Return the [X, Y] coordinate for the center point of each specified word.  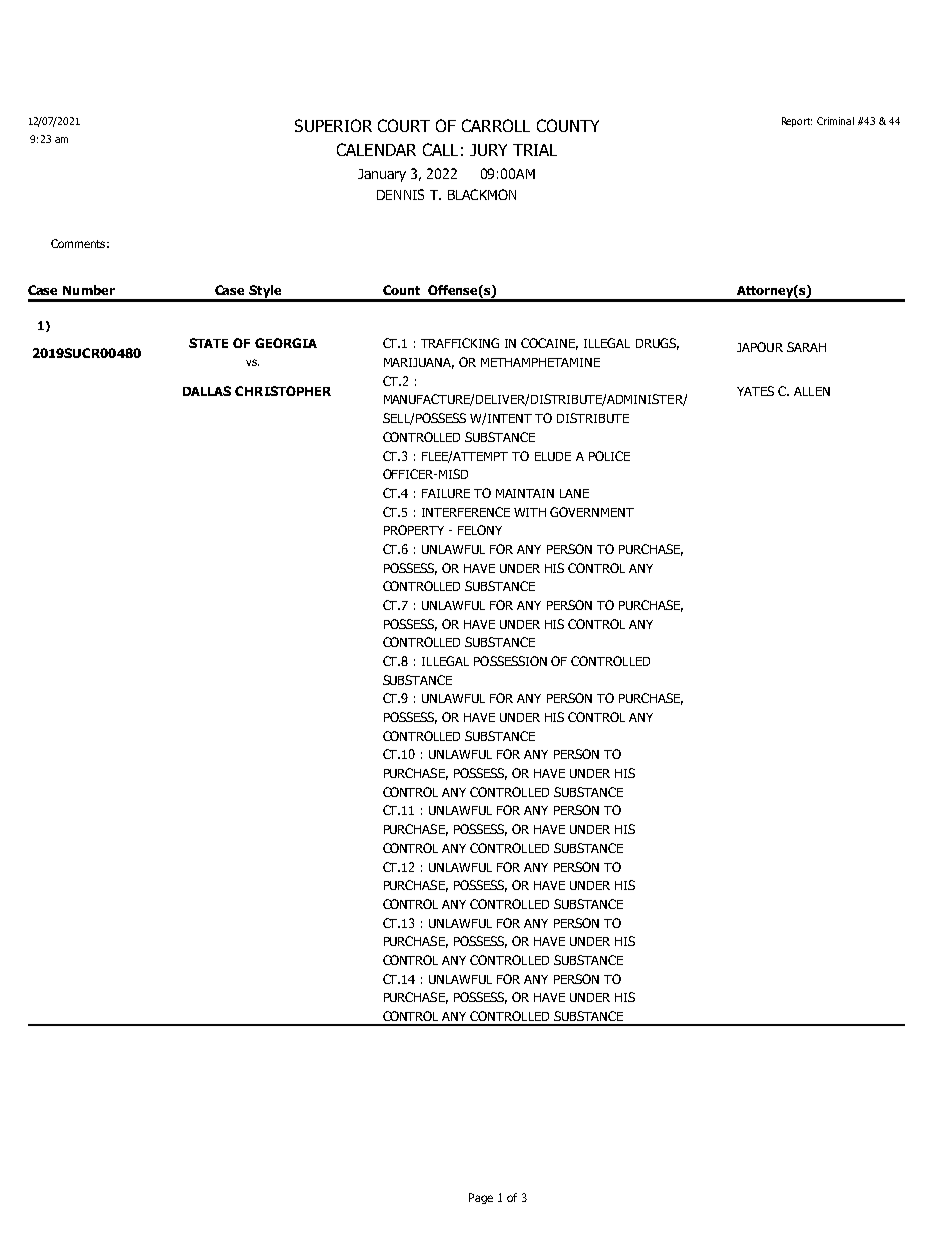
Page [481, 1198]
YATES [755, 391]
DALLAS [207, 391]
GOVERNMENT [592, 512]
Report [797, 122]
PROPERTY [414, 530]
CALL [440, 149]
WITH [530, 512]
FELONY [480, 530]
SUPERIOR [333, 125]
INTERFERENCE [466, 512]
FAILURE [446, 493]
